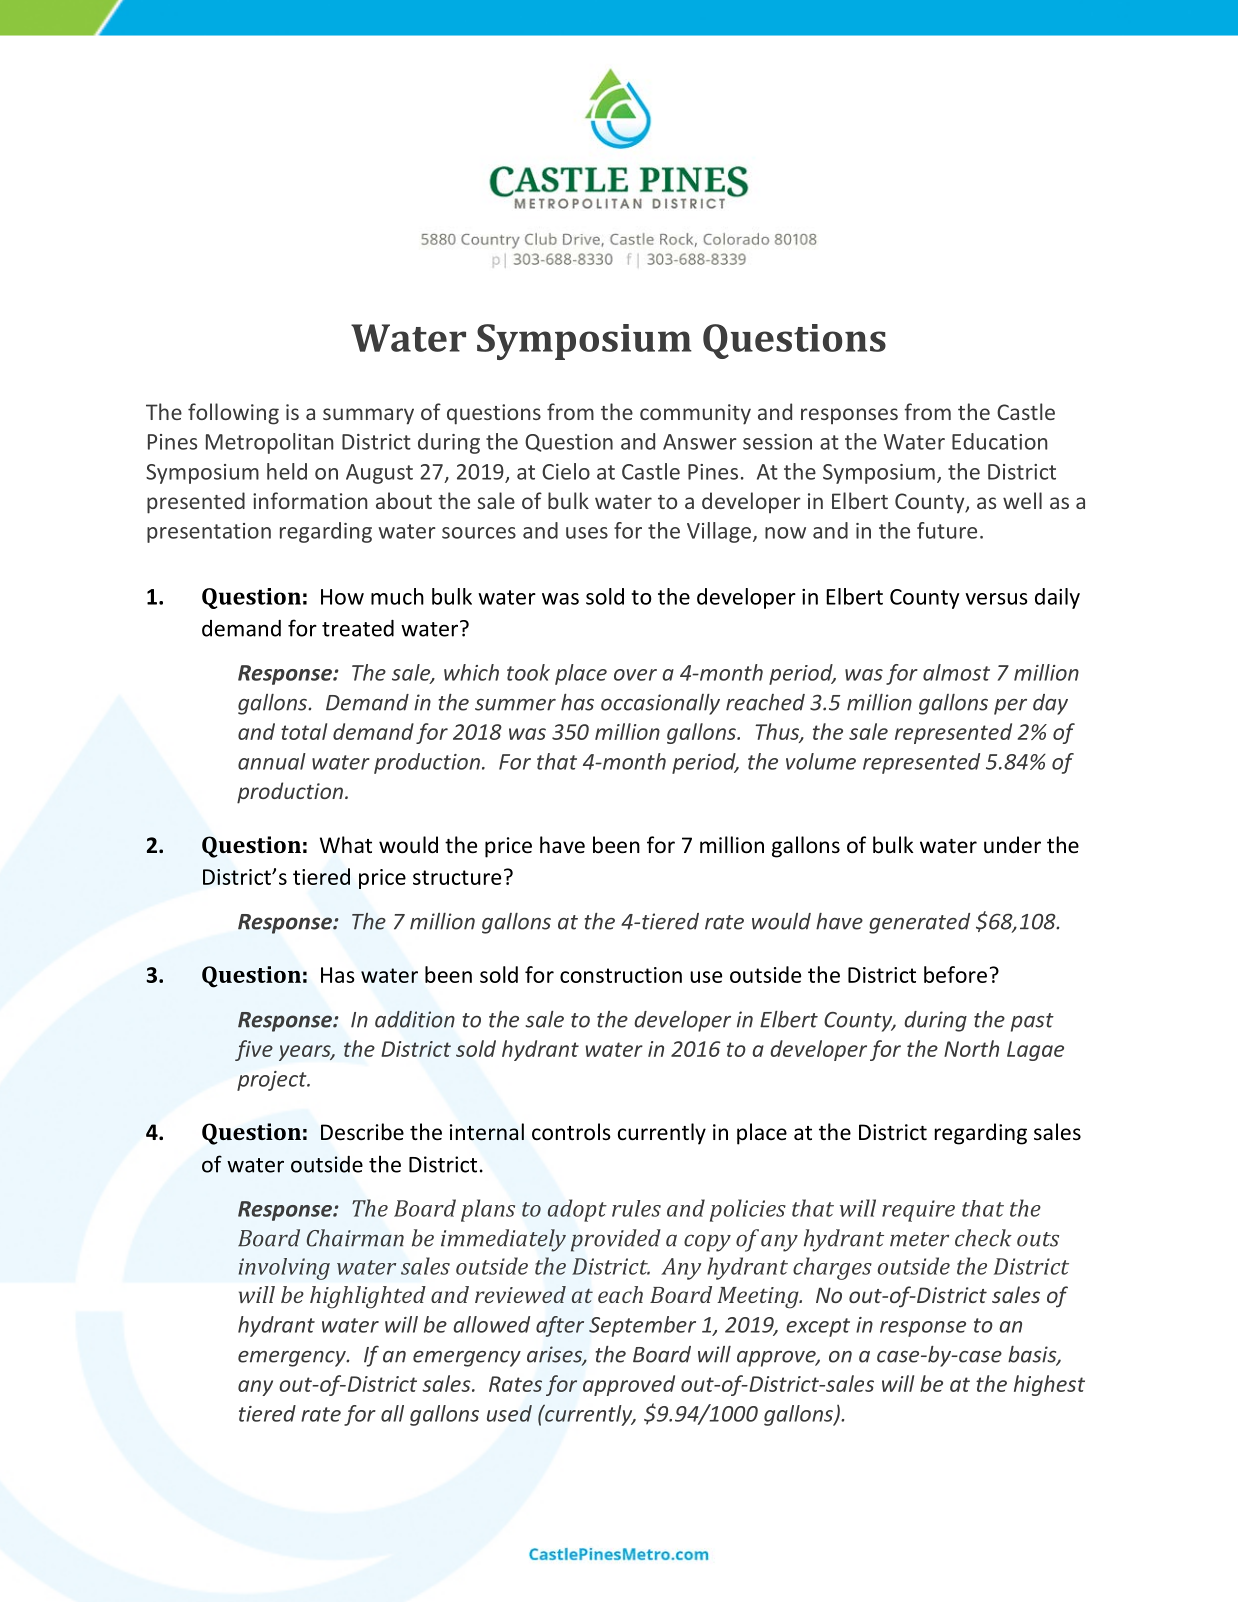  What do you see at coordinates (918, 1211) in the page?
I see `require` at bounding box center [918, 1211].
